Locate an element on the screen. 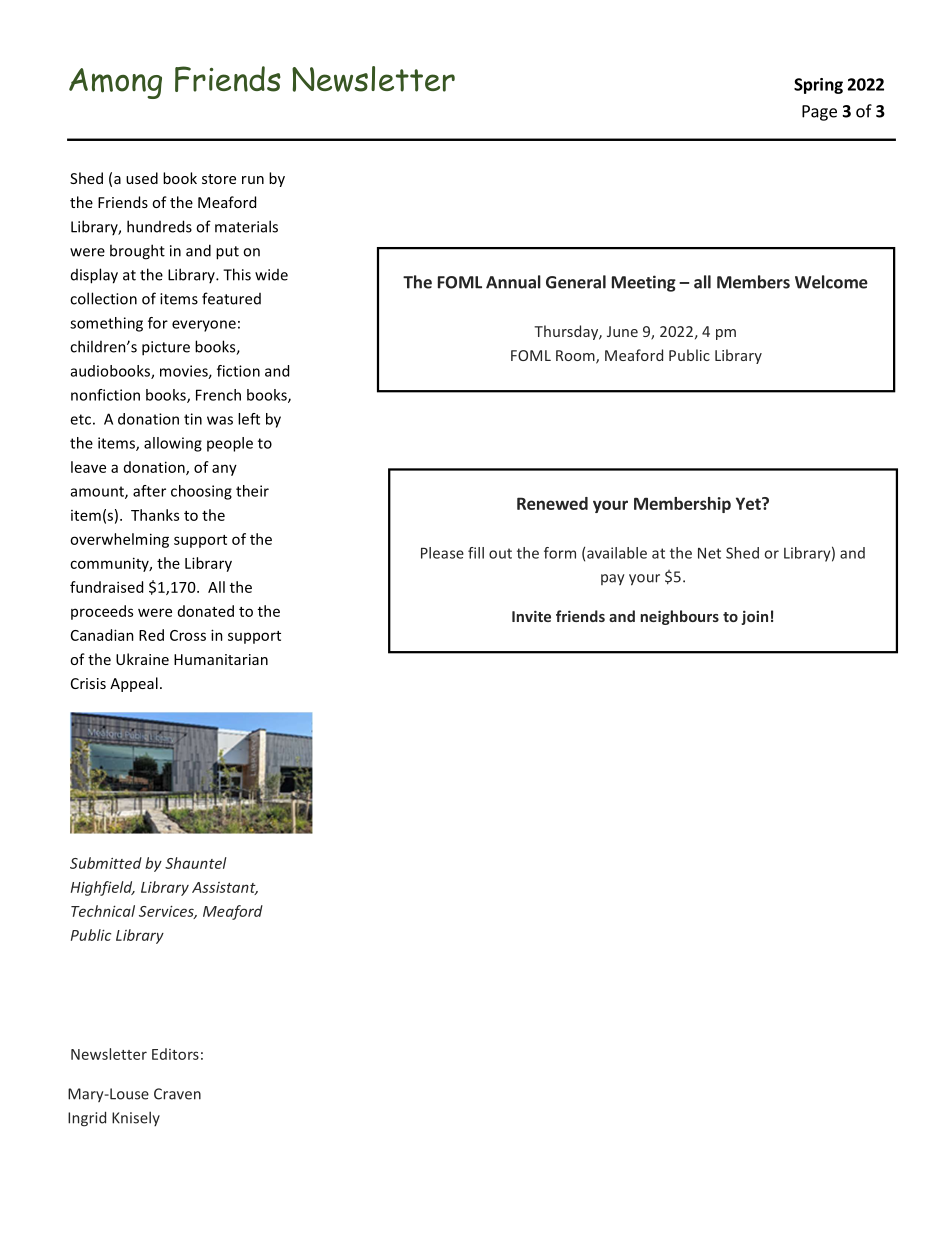 Image resolution: width=952 pixels, height=1233 pixels. neighbours is located at coordinates (680, 617).
